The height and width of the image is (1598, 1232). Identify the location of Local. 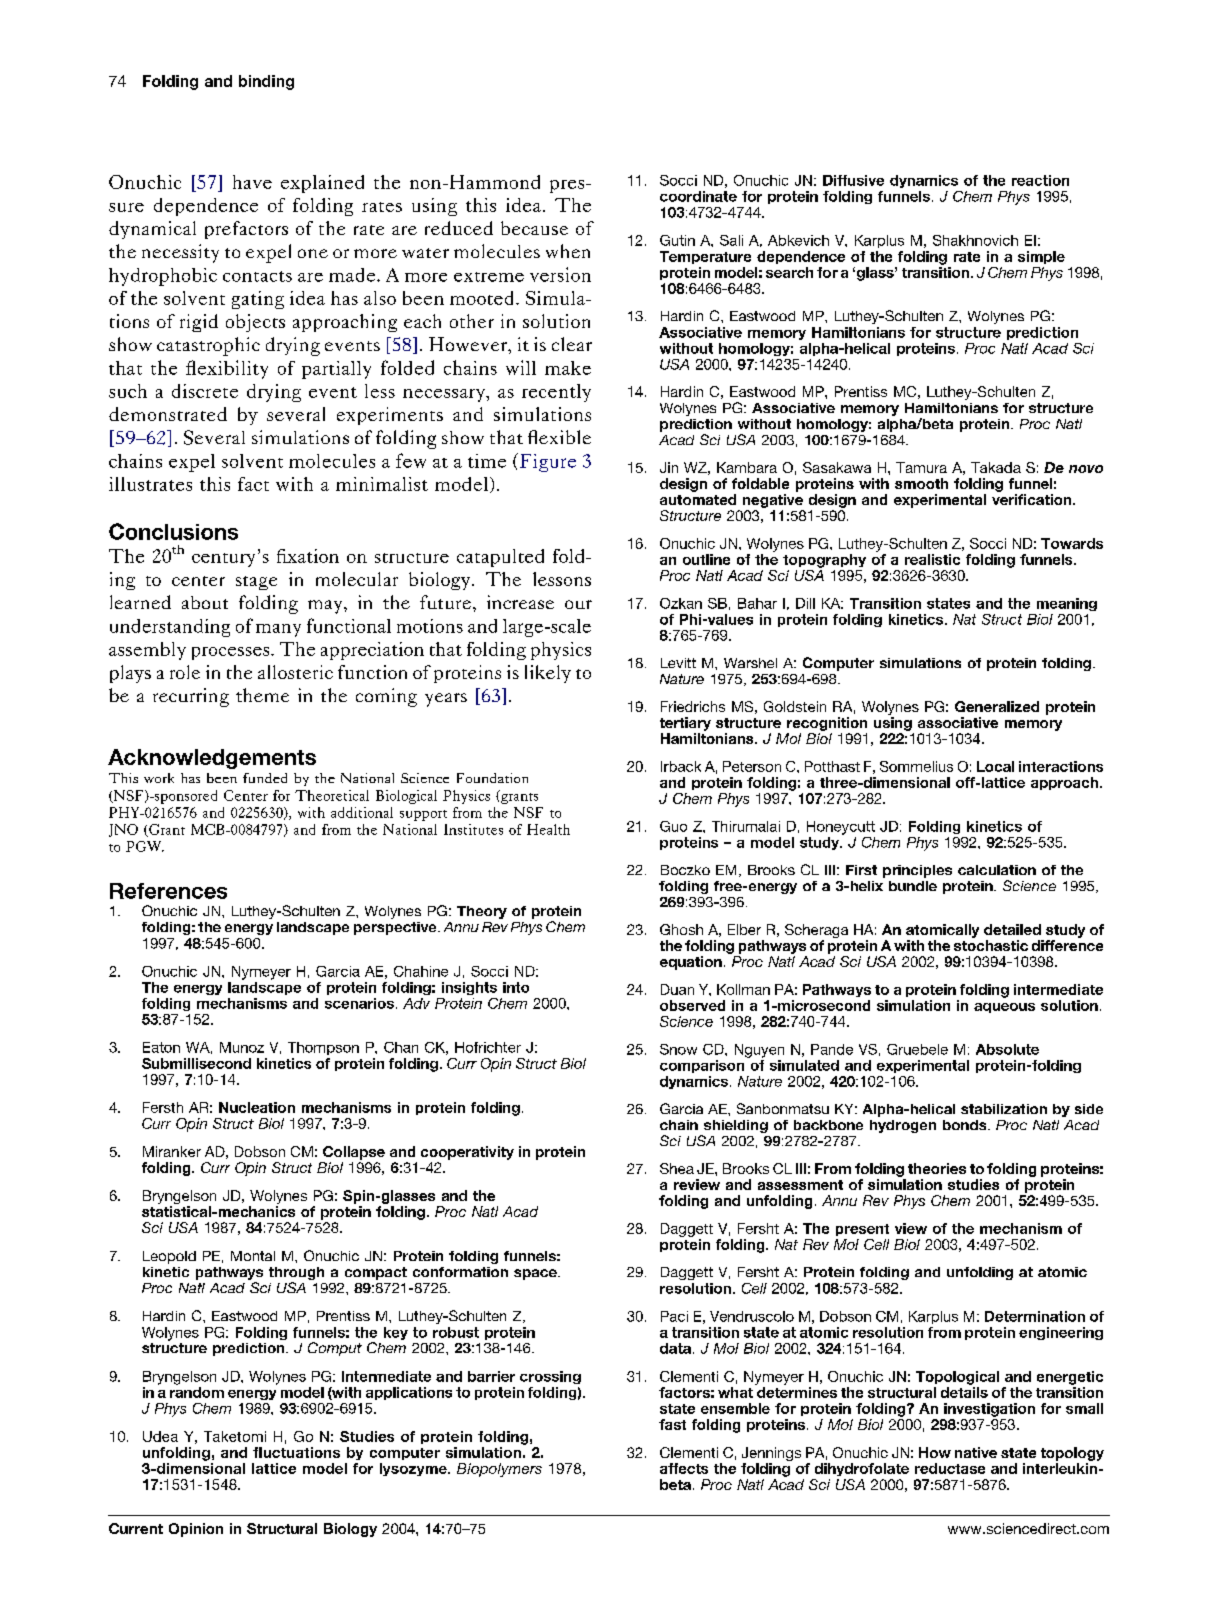
(995, 766).
